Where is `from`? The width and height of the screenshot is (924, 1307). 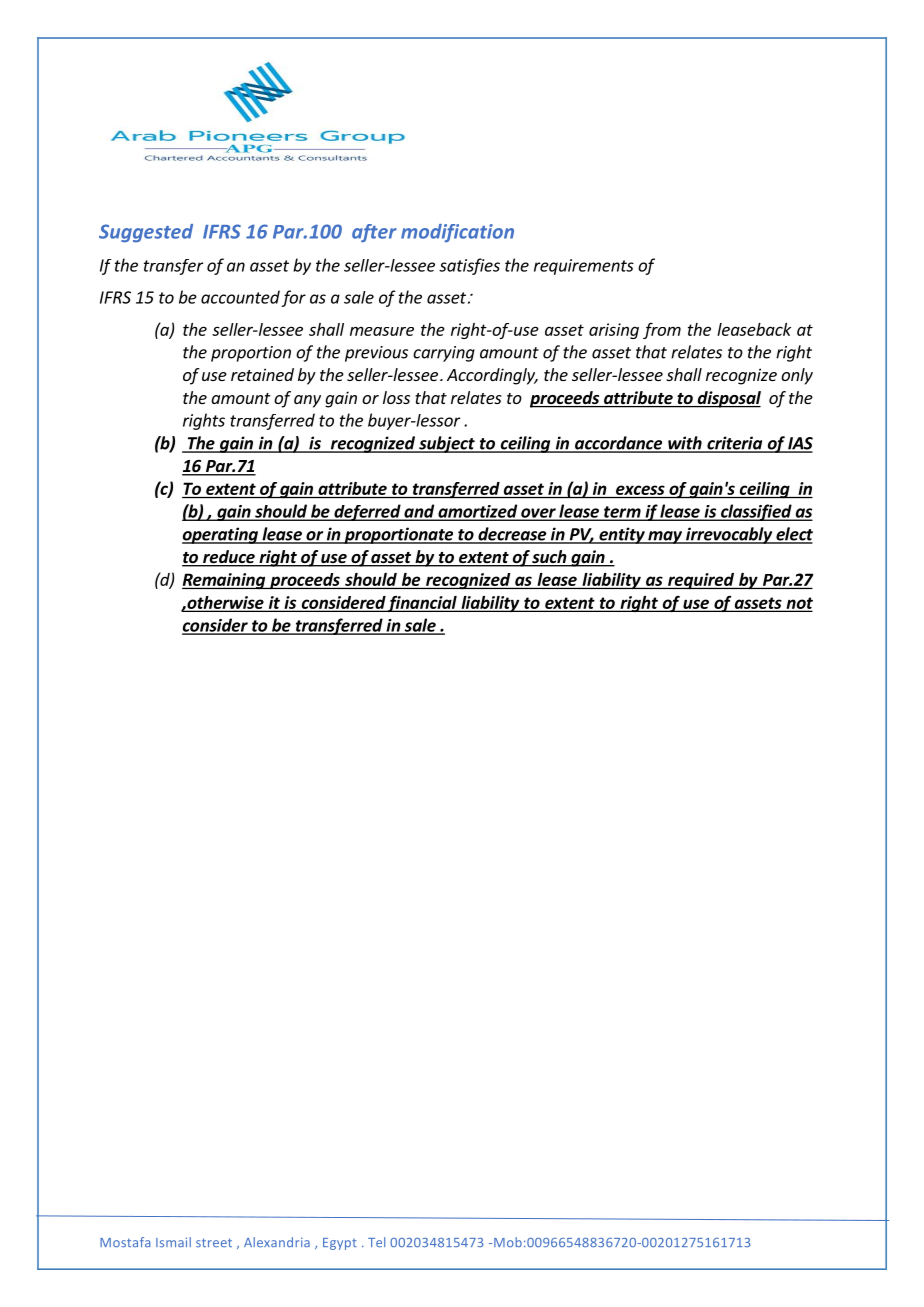
from is located at coordinates (662, 330).
